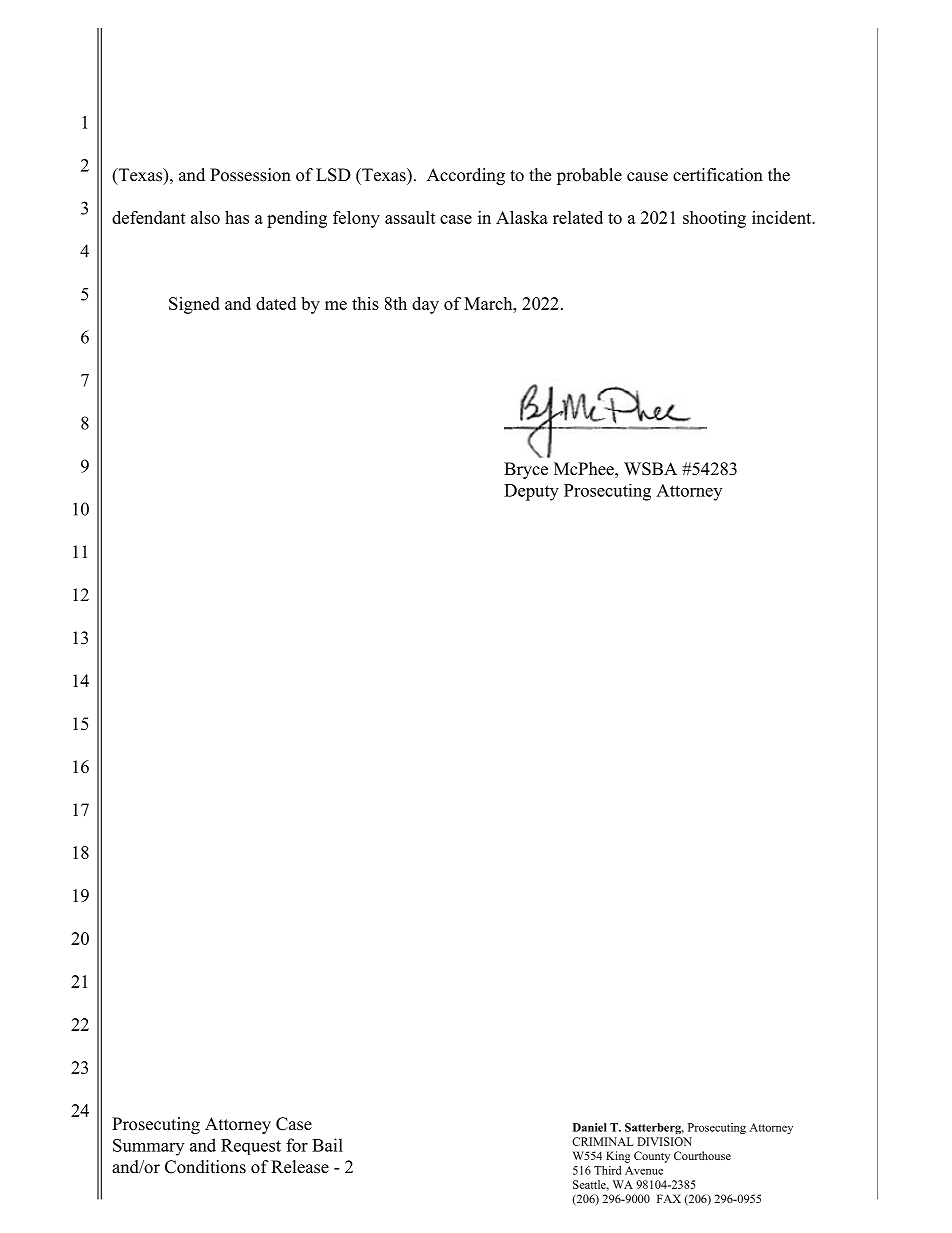 The width and height of the screenshot is (952, 1233). Describe the element at coordinates (590, 1127) in the screenshot. I see `Daniel` at that location.
